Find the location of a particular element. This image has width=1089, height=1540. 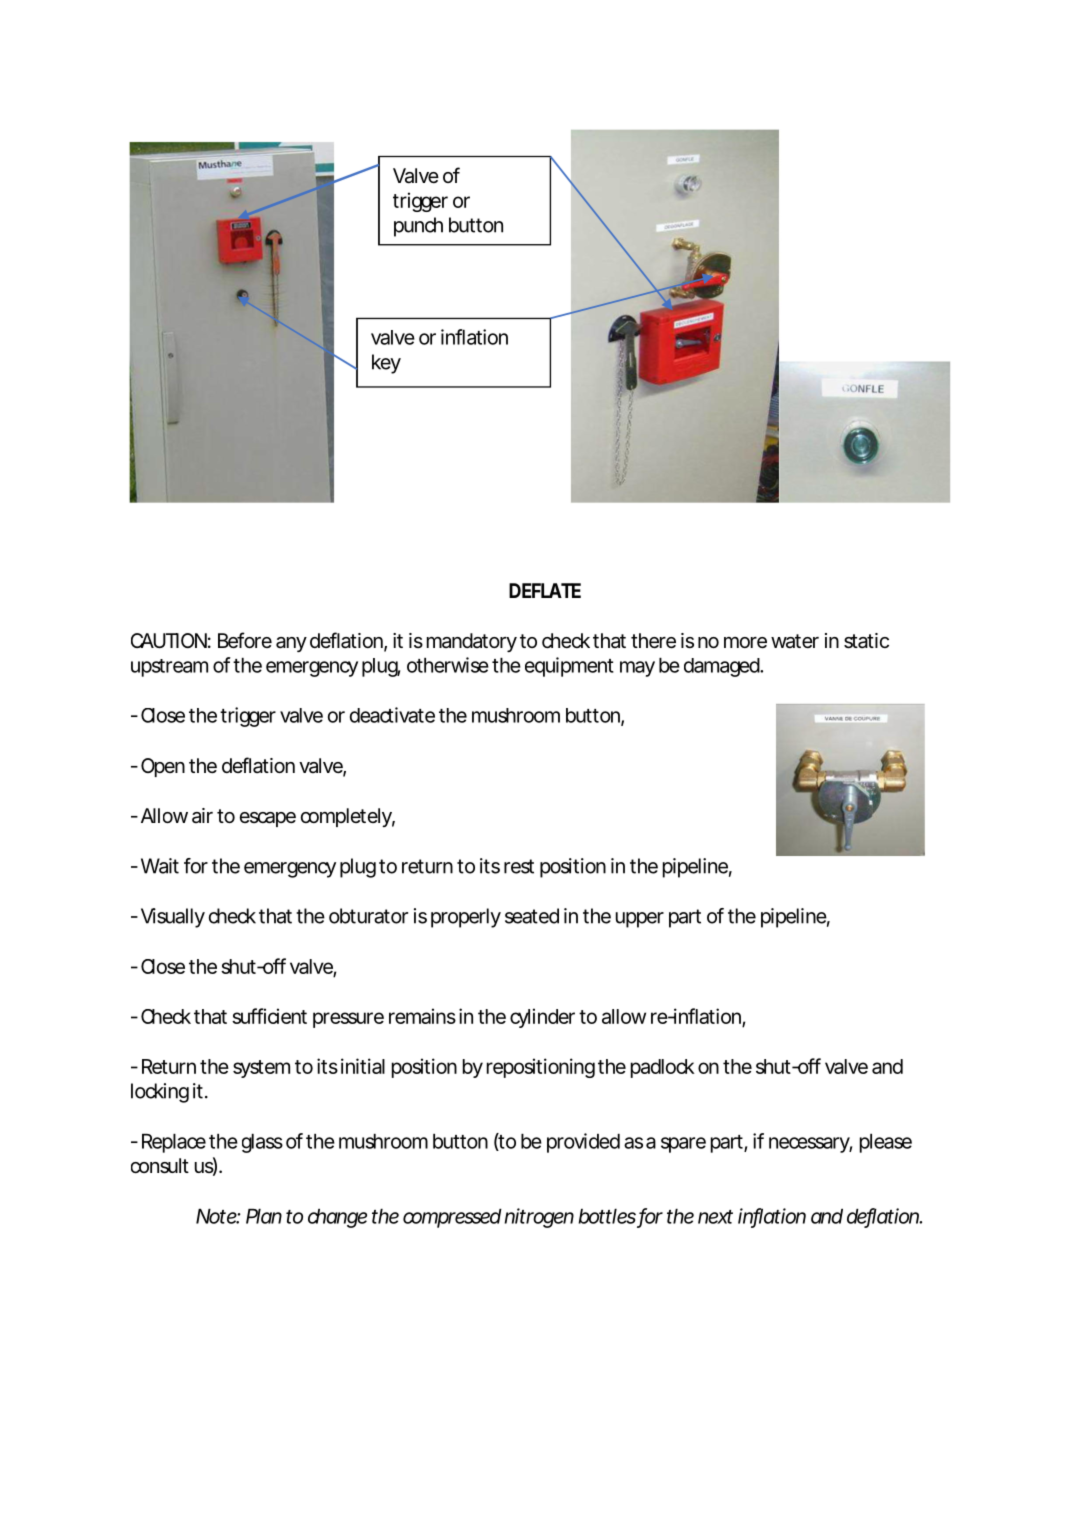

Plan is located at coordinates (264, 1216).
